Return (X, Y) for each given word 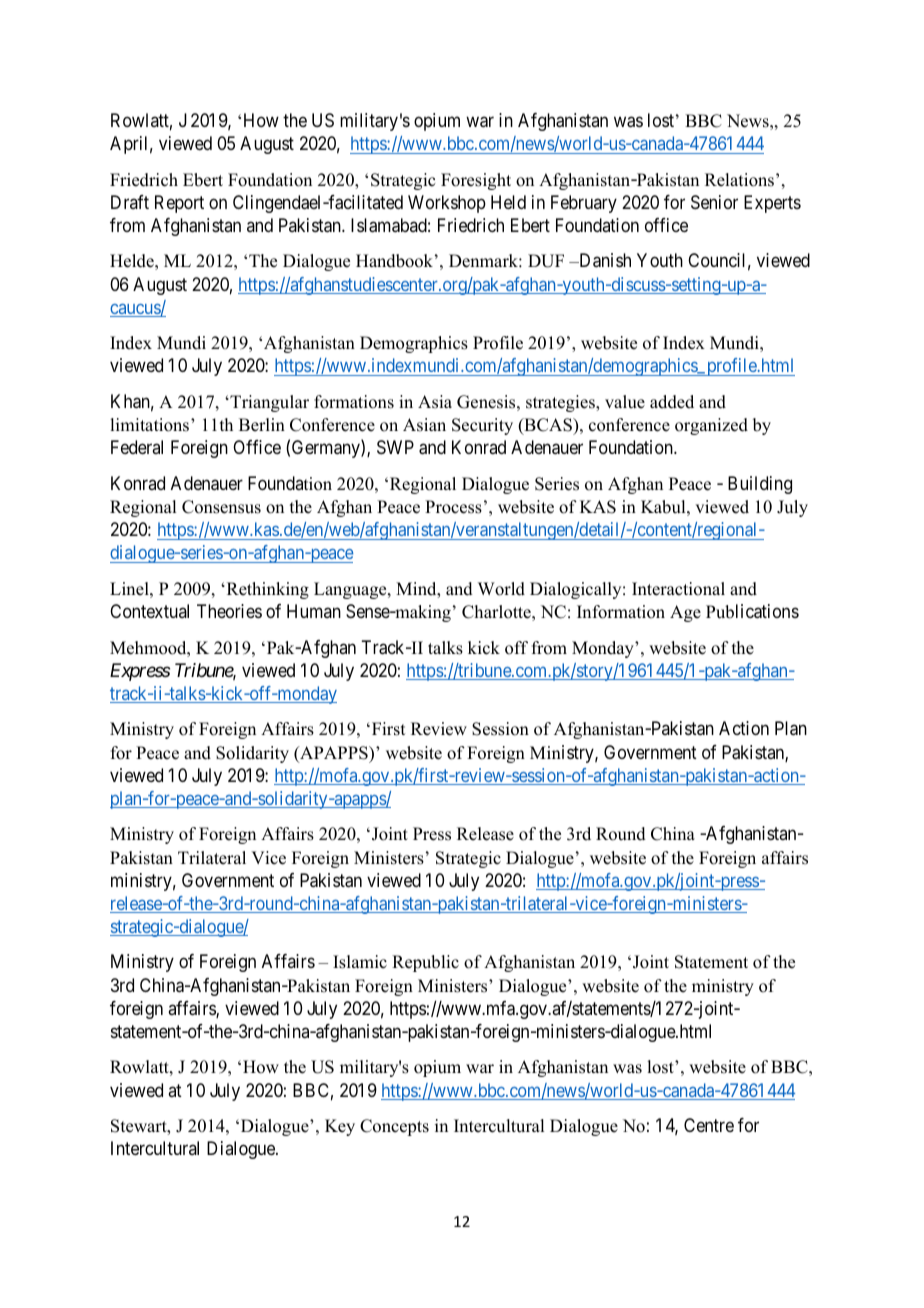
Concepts (394, 1127)
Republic (425, 963)
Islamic (360, 962)
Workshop (447, 204)
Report (179, 204)
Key (340, 1127)
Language (351, 590)
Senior (714, 202)
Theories (229, 611)
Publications (752, 611)
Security (482, 426)
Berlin (262, 425)
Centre (709, 1125)
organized (711, 426)
